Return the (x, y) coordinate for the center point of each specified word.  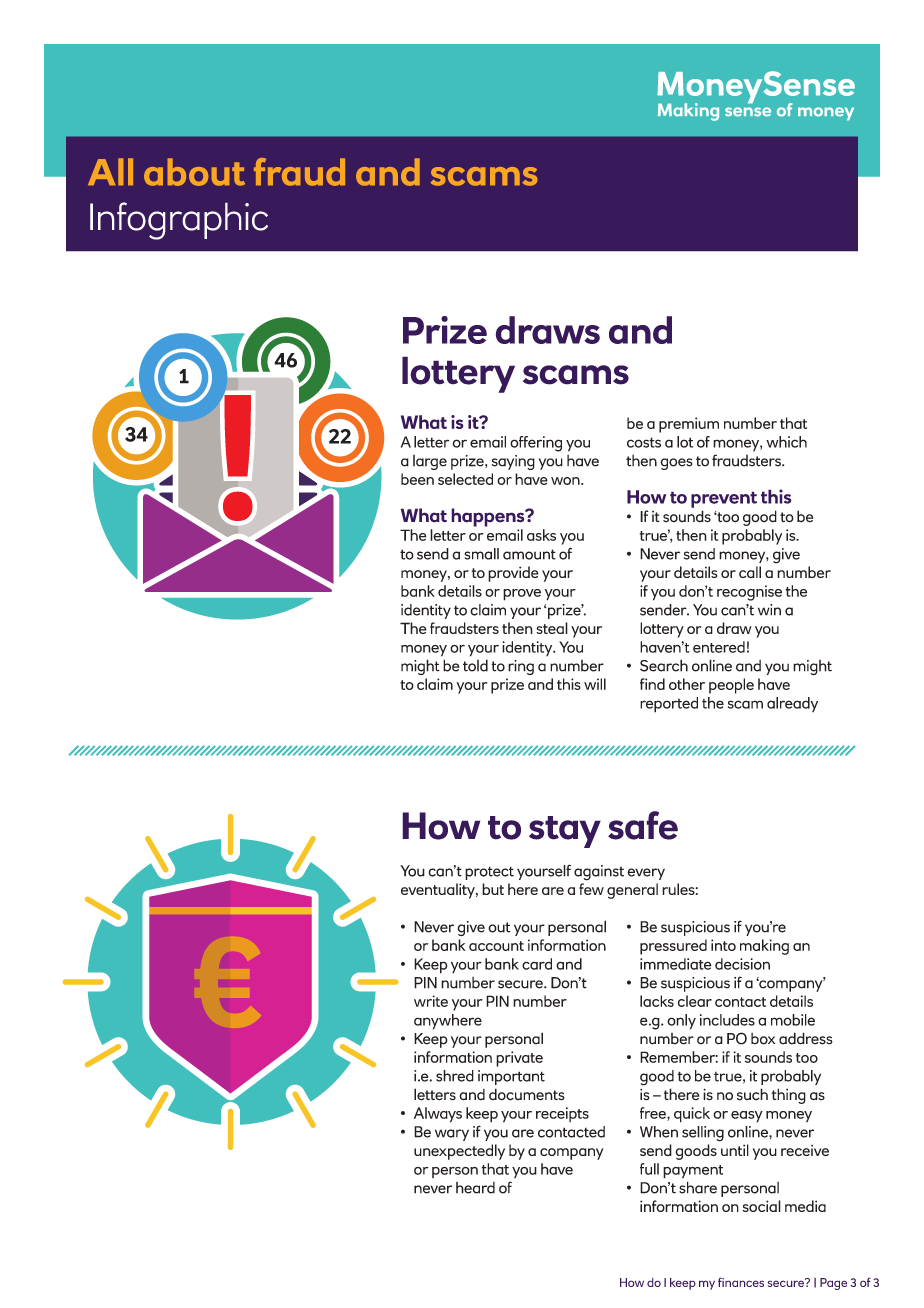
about (194, 172)
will (595, 684)
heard (475, 1188)
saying (513, 462)
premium (689, 425)
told (475, 665)
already (792, 704)
